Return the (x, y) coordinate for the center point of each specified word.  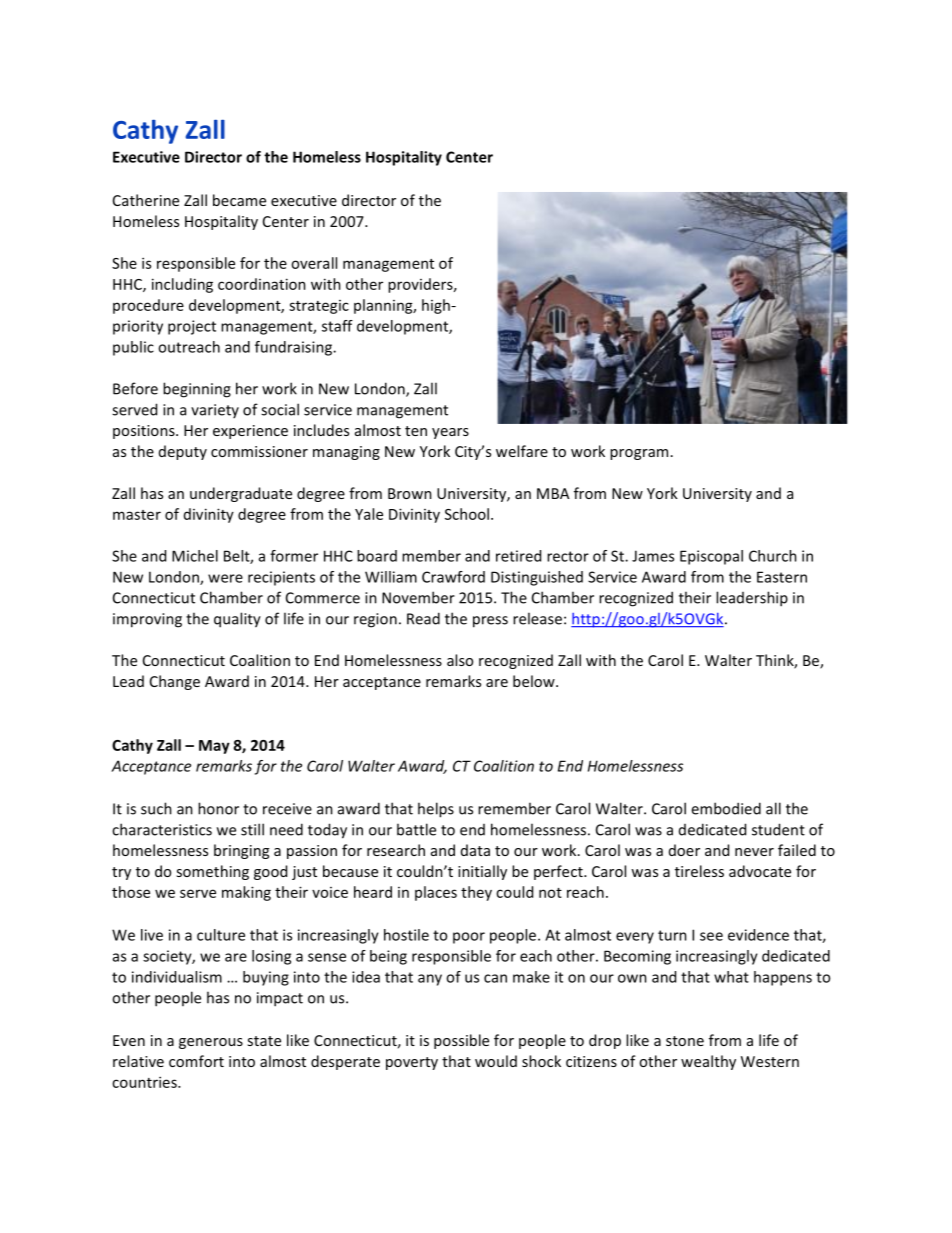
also (460, 660)
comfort (196, 1061)
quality (237, 620)
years (450, 433)
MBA (553, 493)
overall (314, 263)
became (239, 200)
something (212, 872)
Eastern (782, 577)
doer (684, 850)
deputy (183, 452)
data (475, 850)
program (639, 454)
